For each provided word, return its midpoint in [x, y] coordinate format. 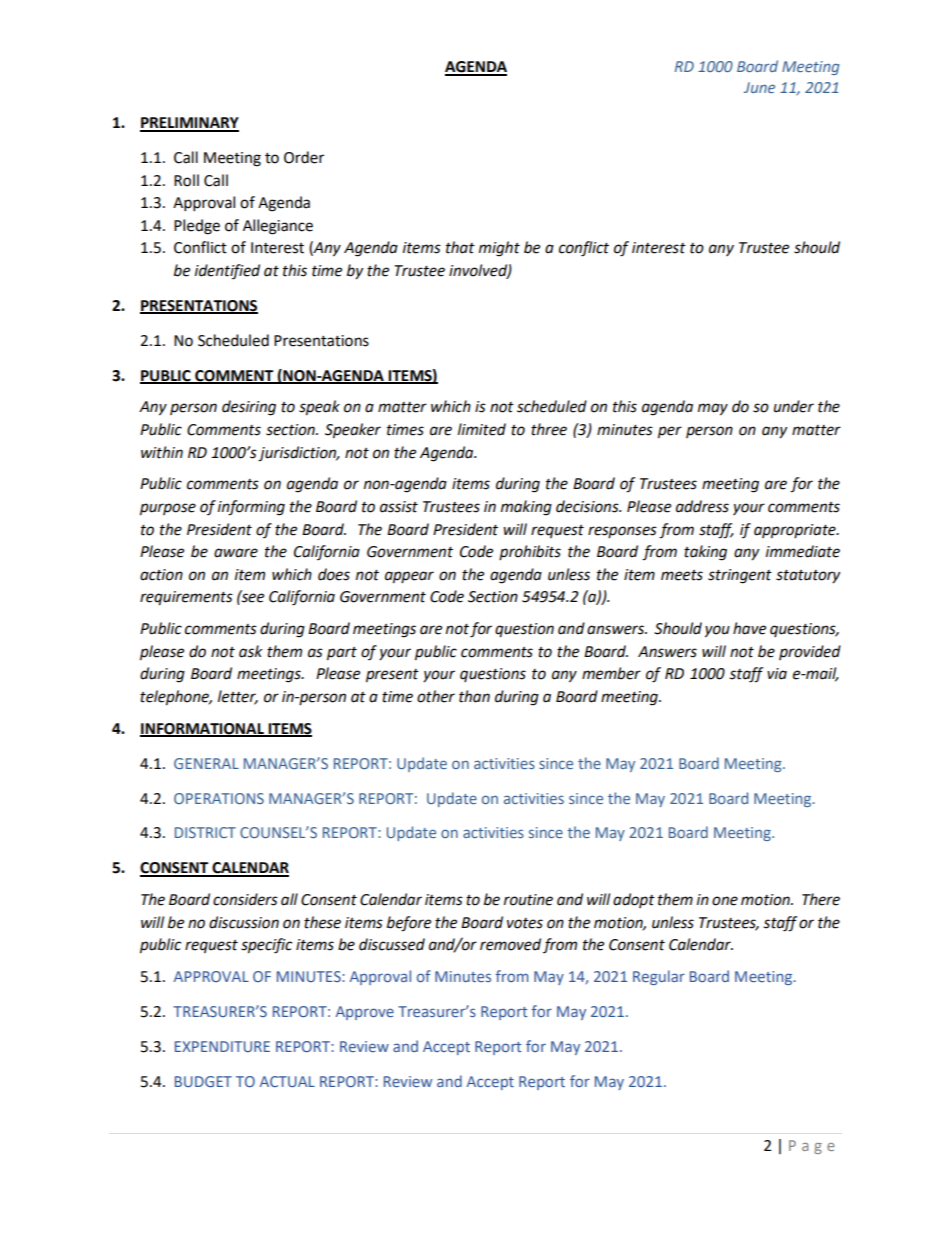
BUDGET [203, 1081]
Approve [365, 1013]
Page [812, 1147]
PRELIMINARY [189, 124]
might [499, 249]
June [759, 87]
